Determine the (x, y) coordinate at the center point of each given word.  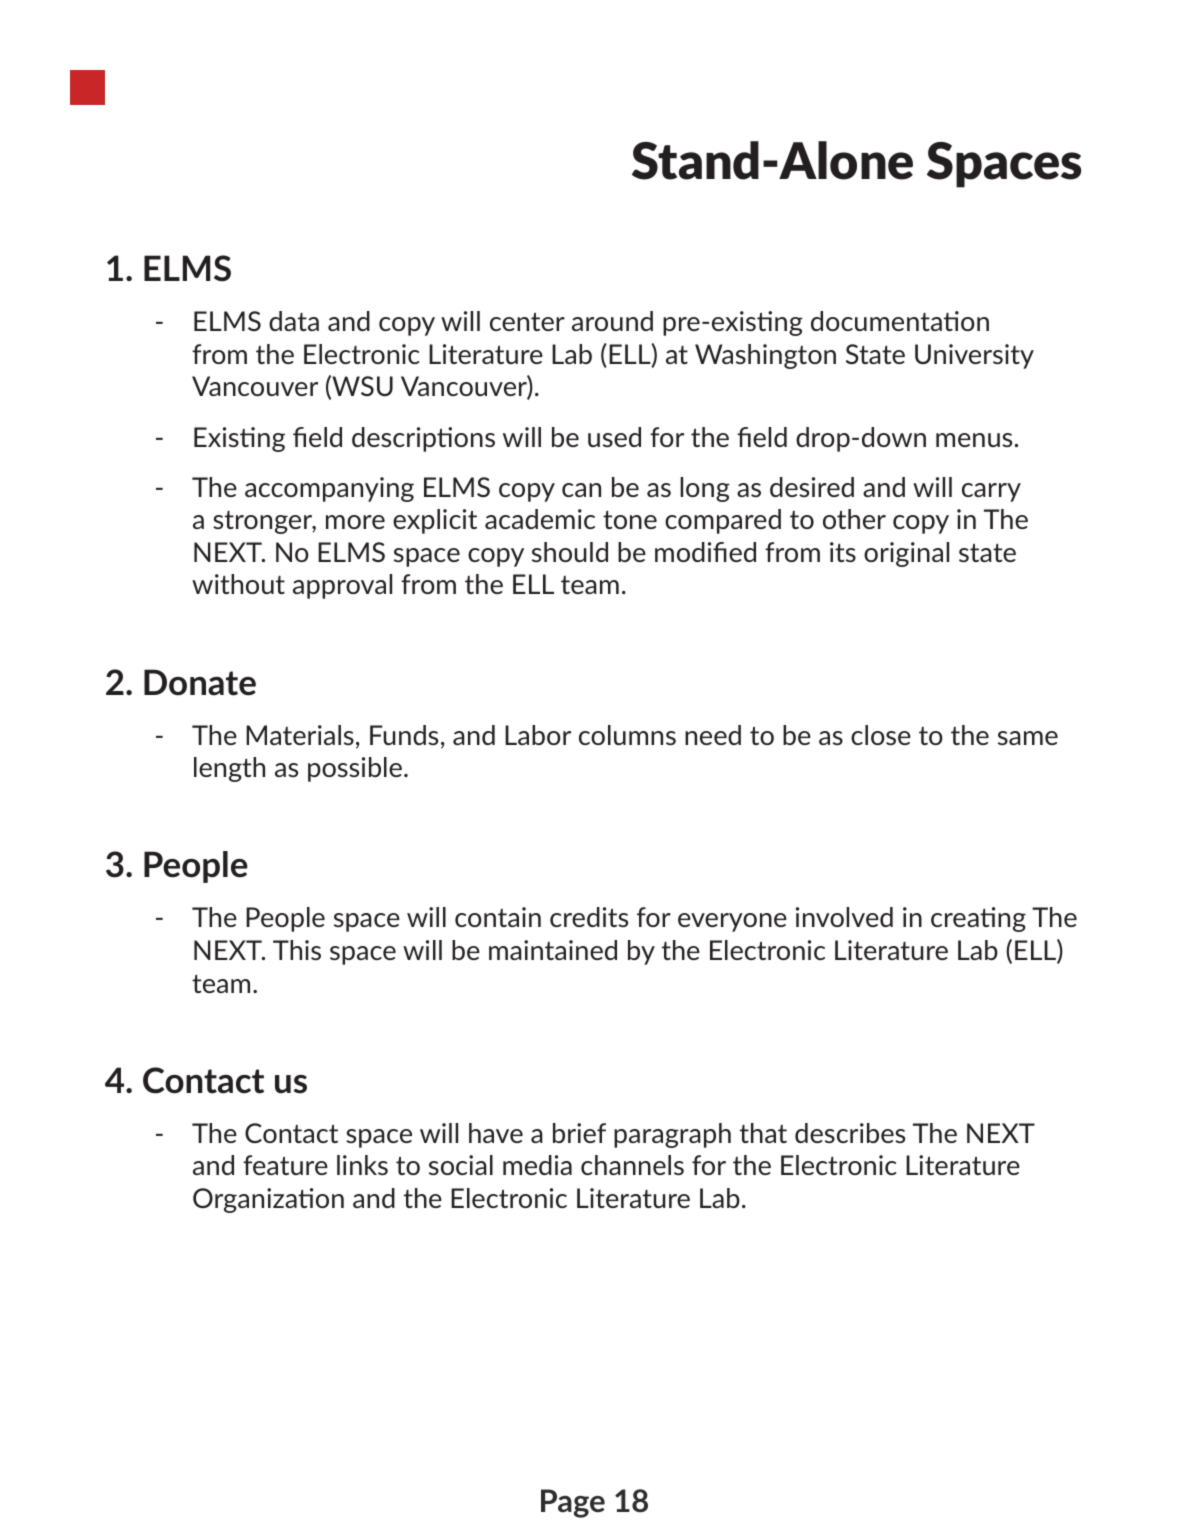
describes (850, 1133)
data (294, 321)
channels (632, 1165)
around (612, 321)
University (974, 356)
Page (573, 1503)
